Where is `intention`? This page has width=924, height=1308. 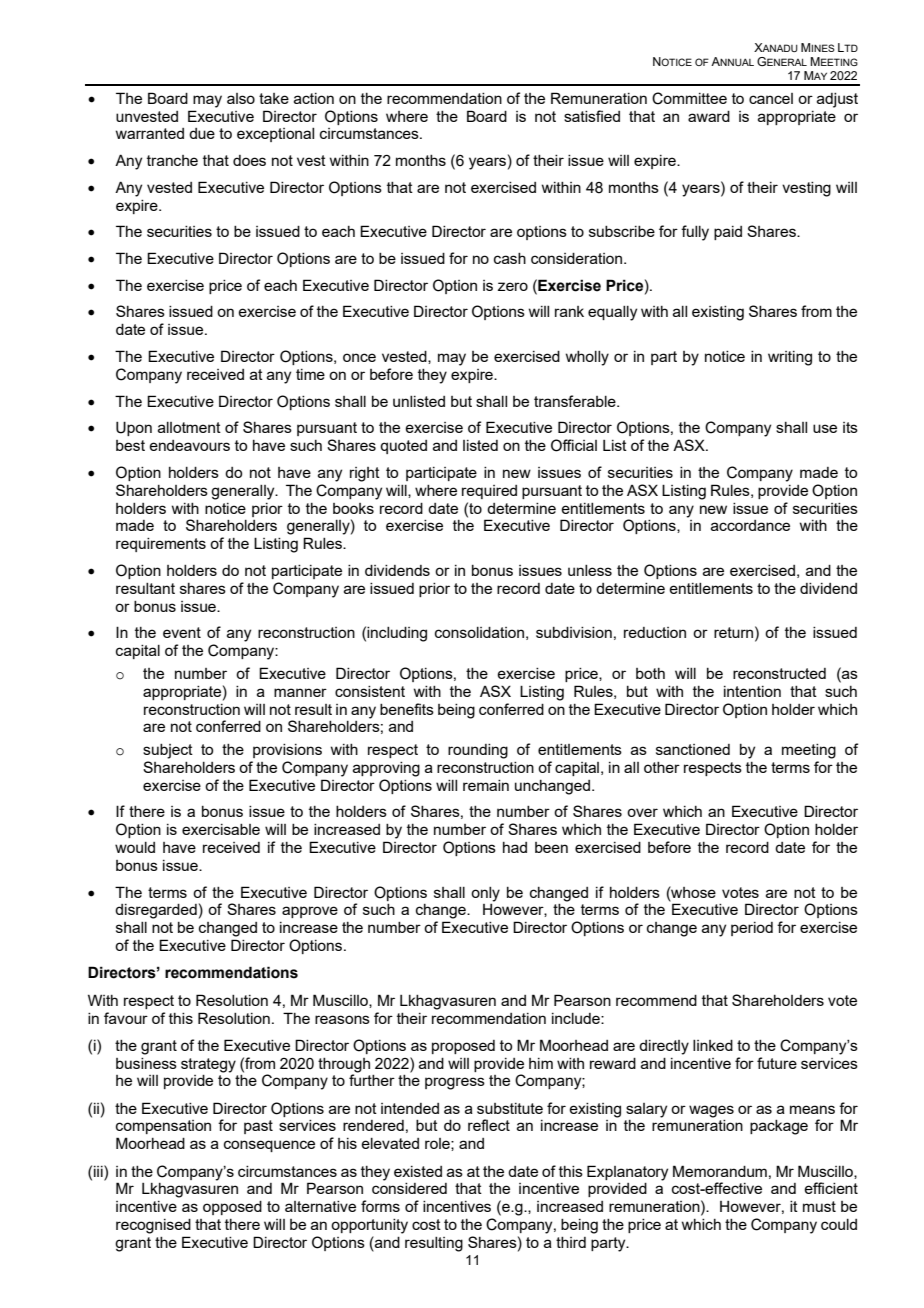 intention is located at coordinates (752, 691).
